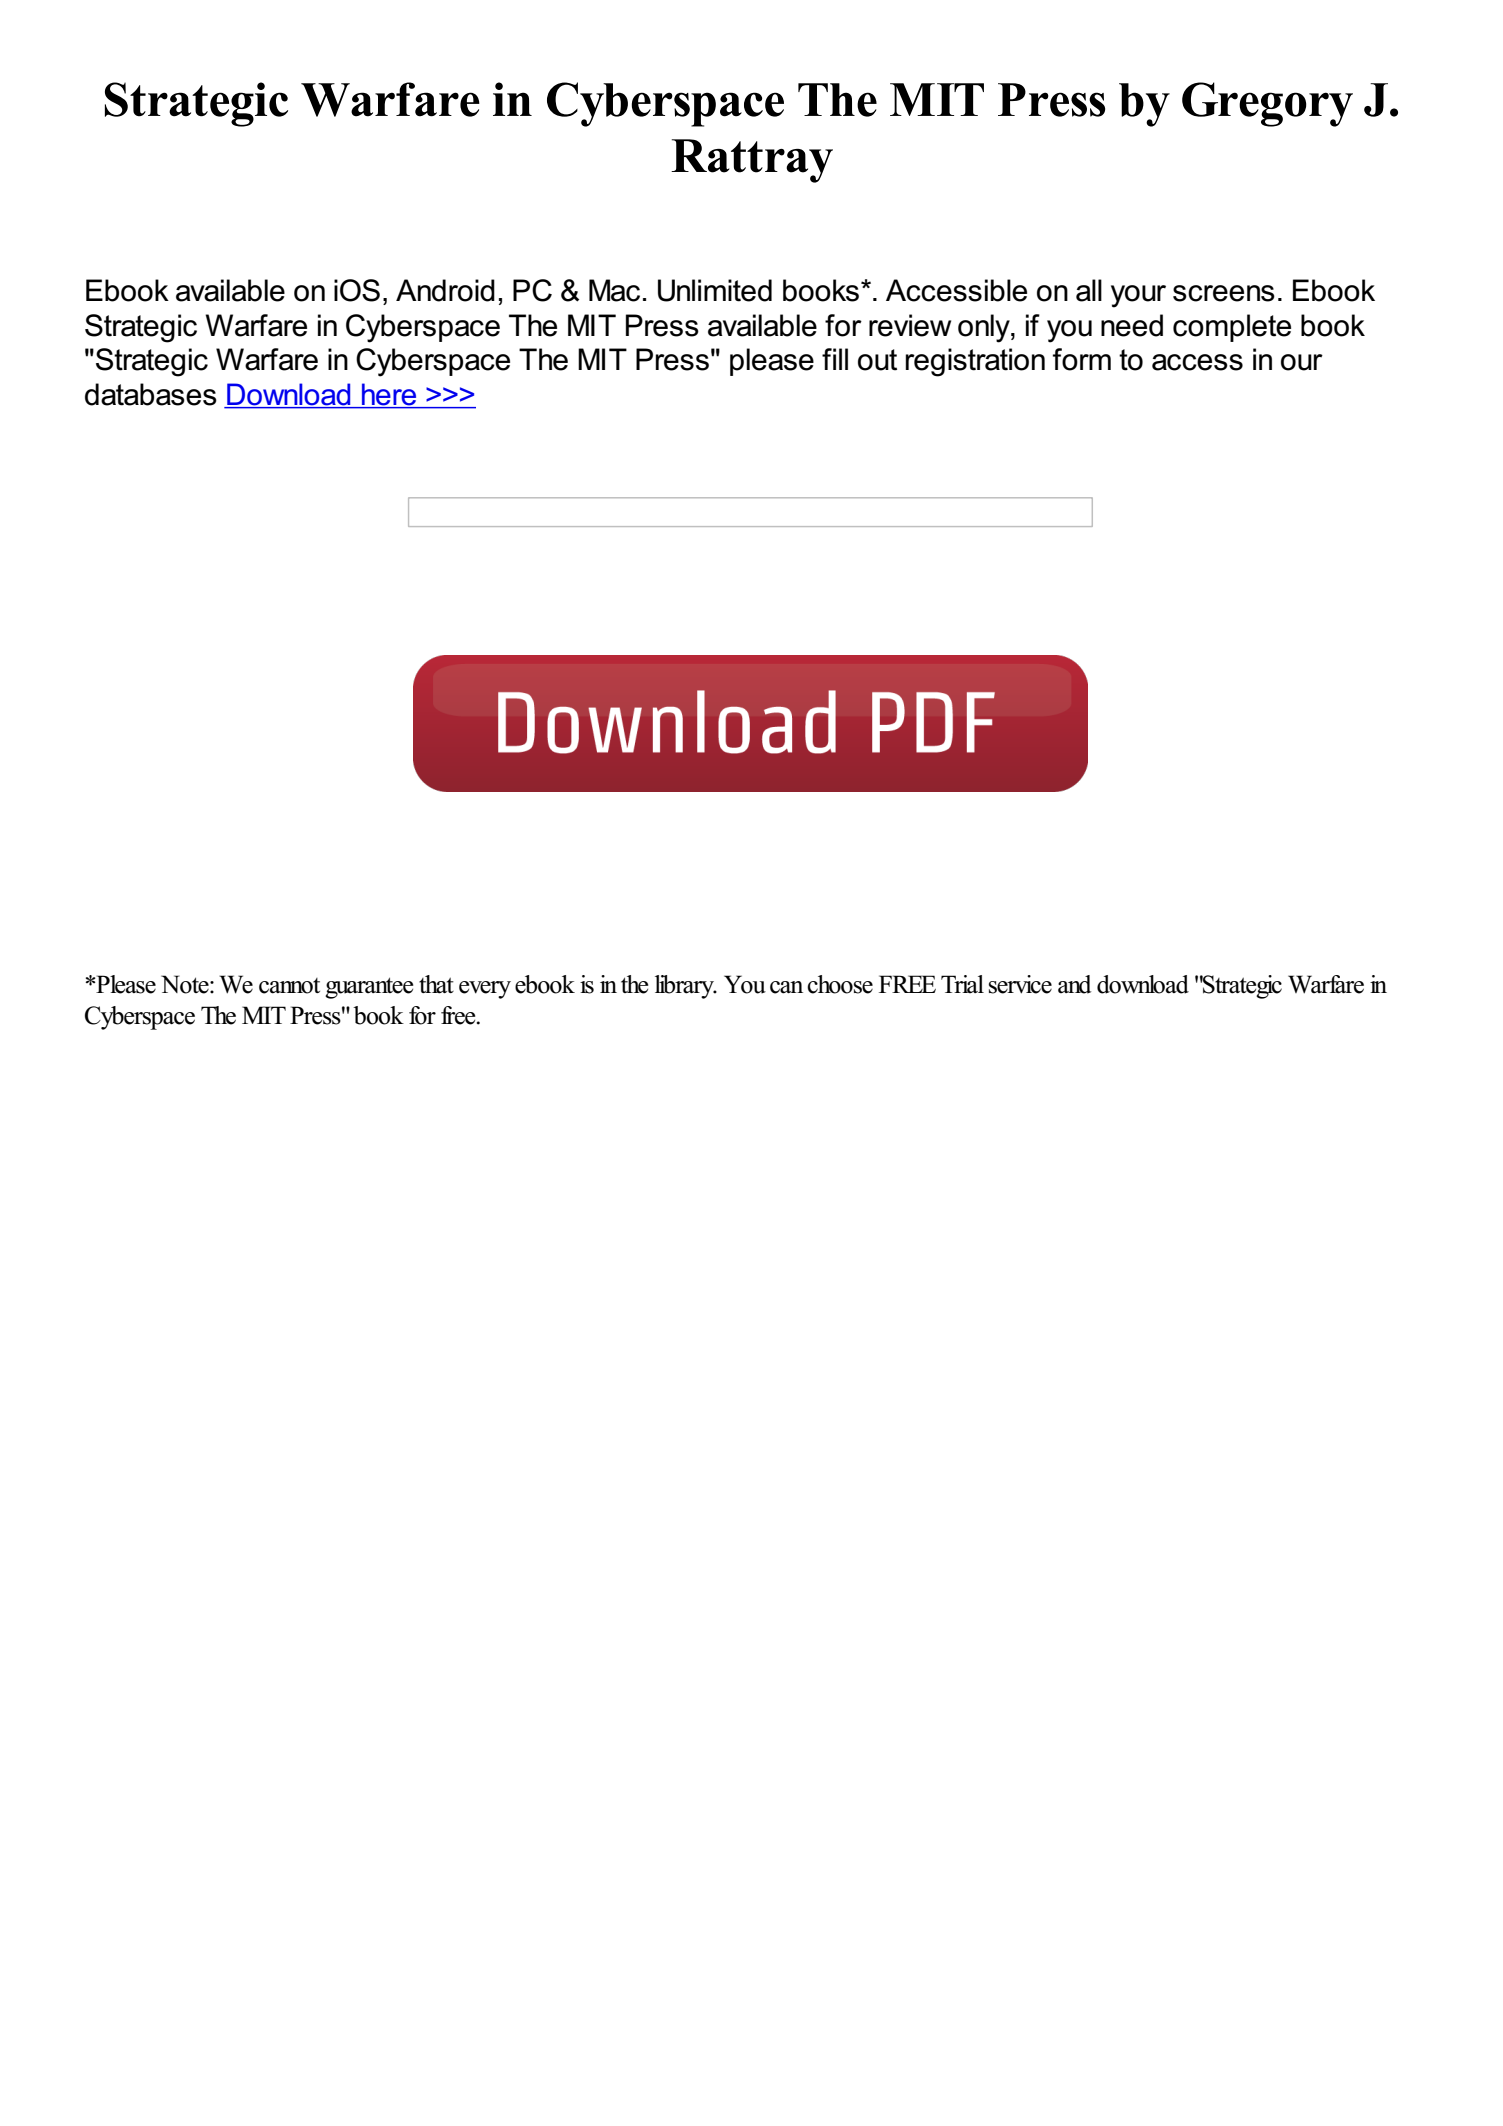  I want to click on review, so click(910, 325).
